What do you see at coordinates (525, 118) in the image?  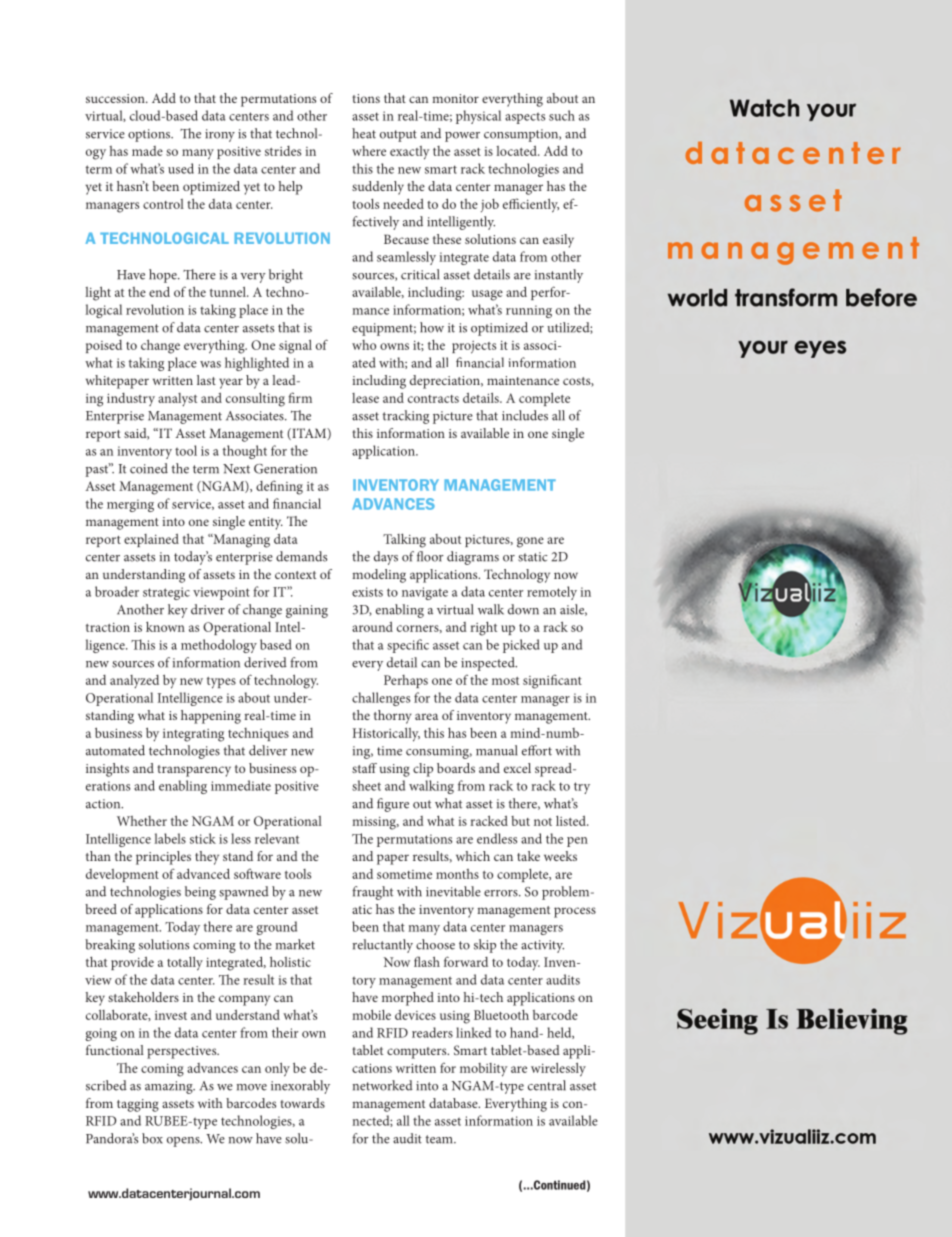 I see `aspects` at bounding box center [525, 118].
